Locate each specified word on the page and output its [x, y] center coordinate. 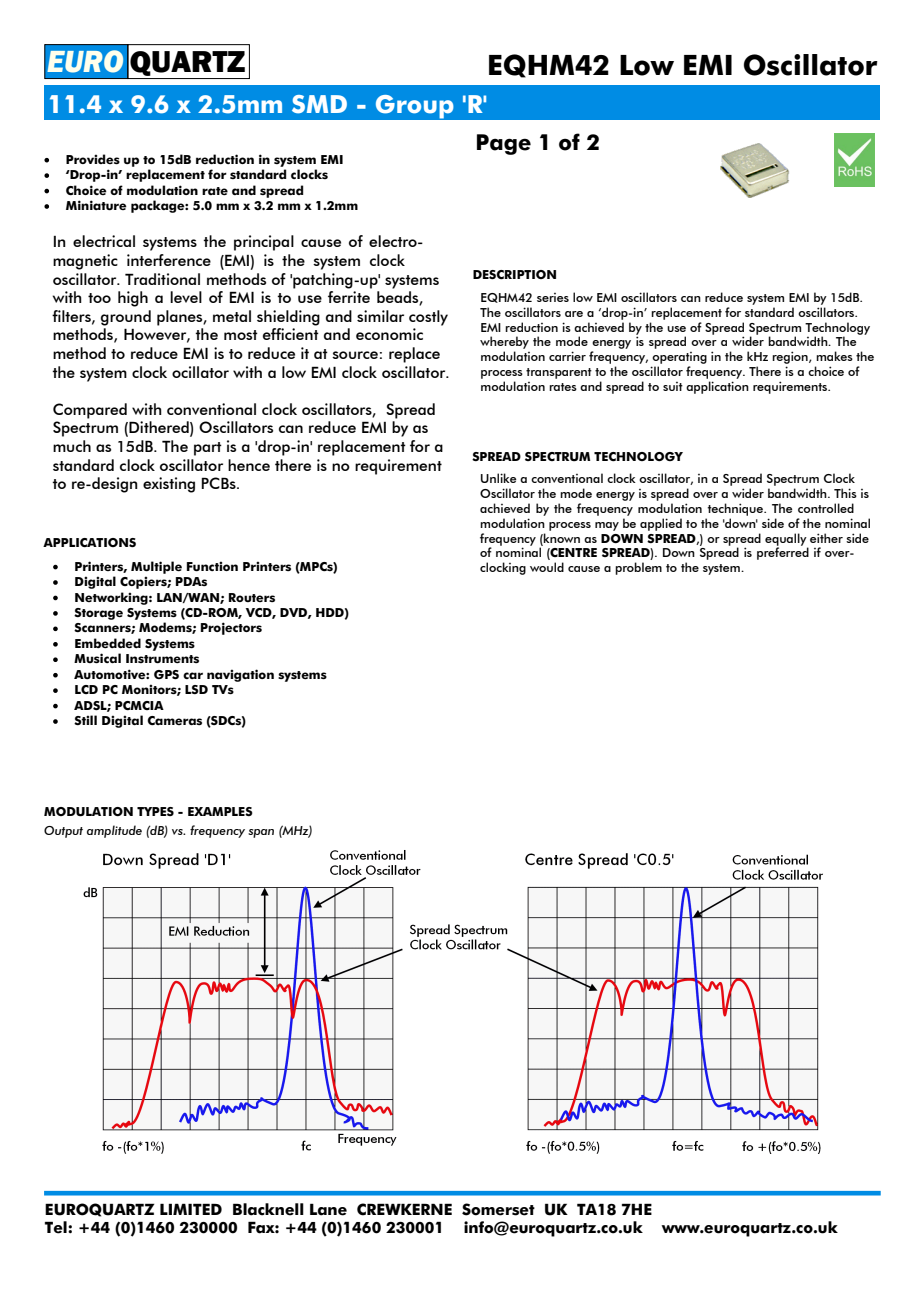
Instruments [162, 658]
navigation [240, 675]
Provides [93, 159]
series [553, 297]
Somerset [498, 1209]
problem [638, 568]
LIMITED [191, 1209]
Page [504, 144]
